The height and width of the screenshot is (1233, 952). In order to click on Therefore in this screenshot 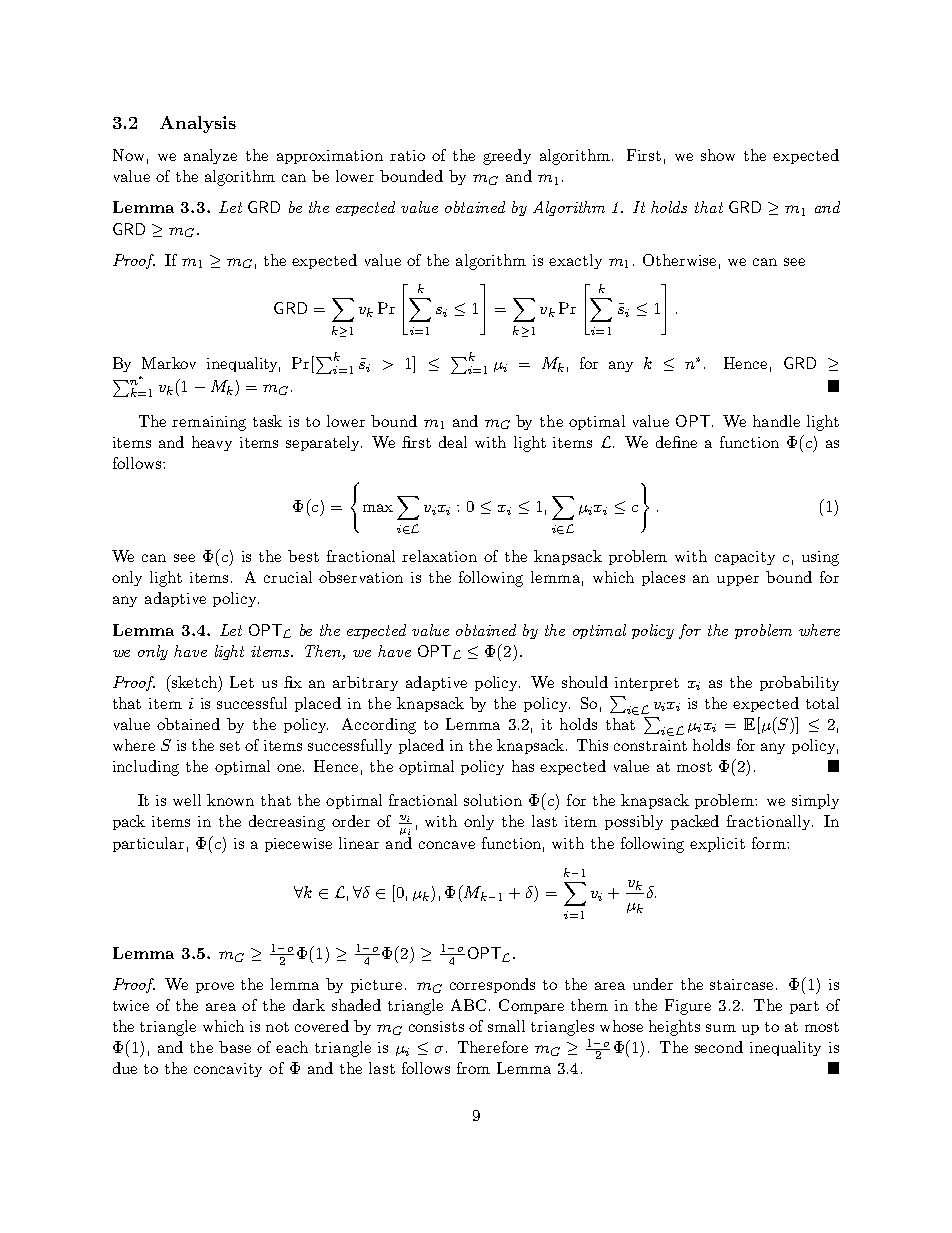, I will do `click(493, 1047)`.
